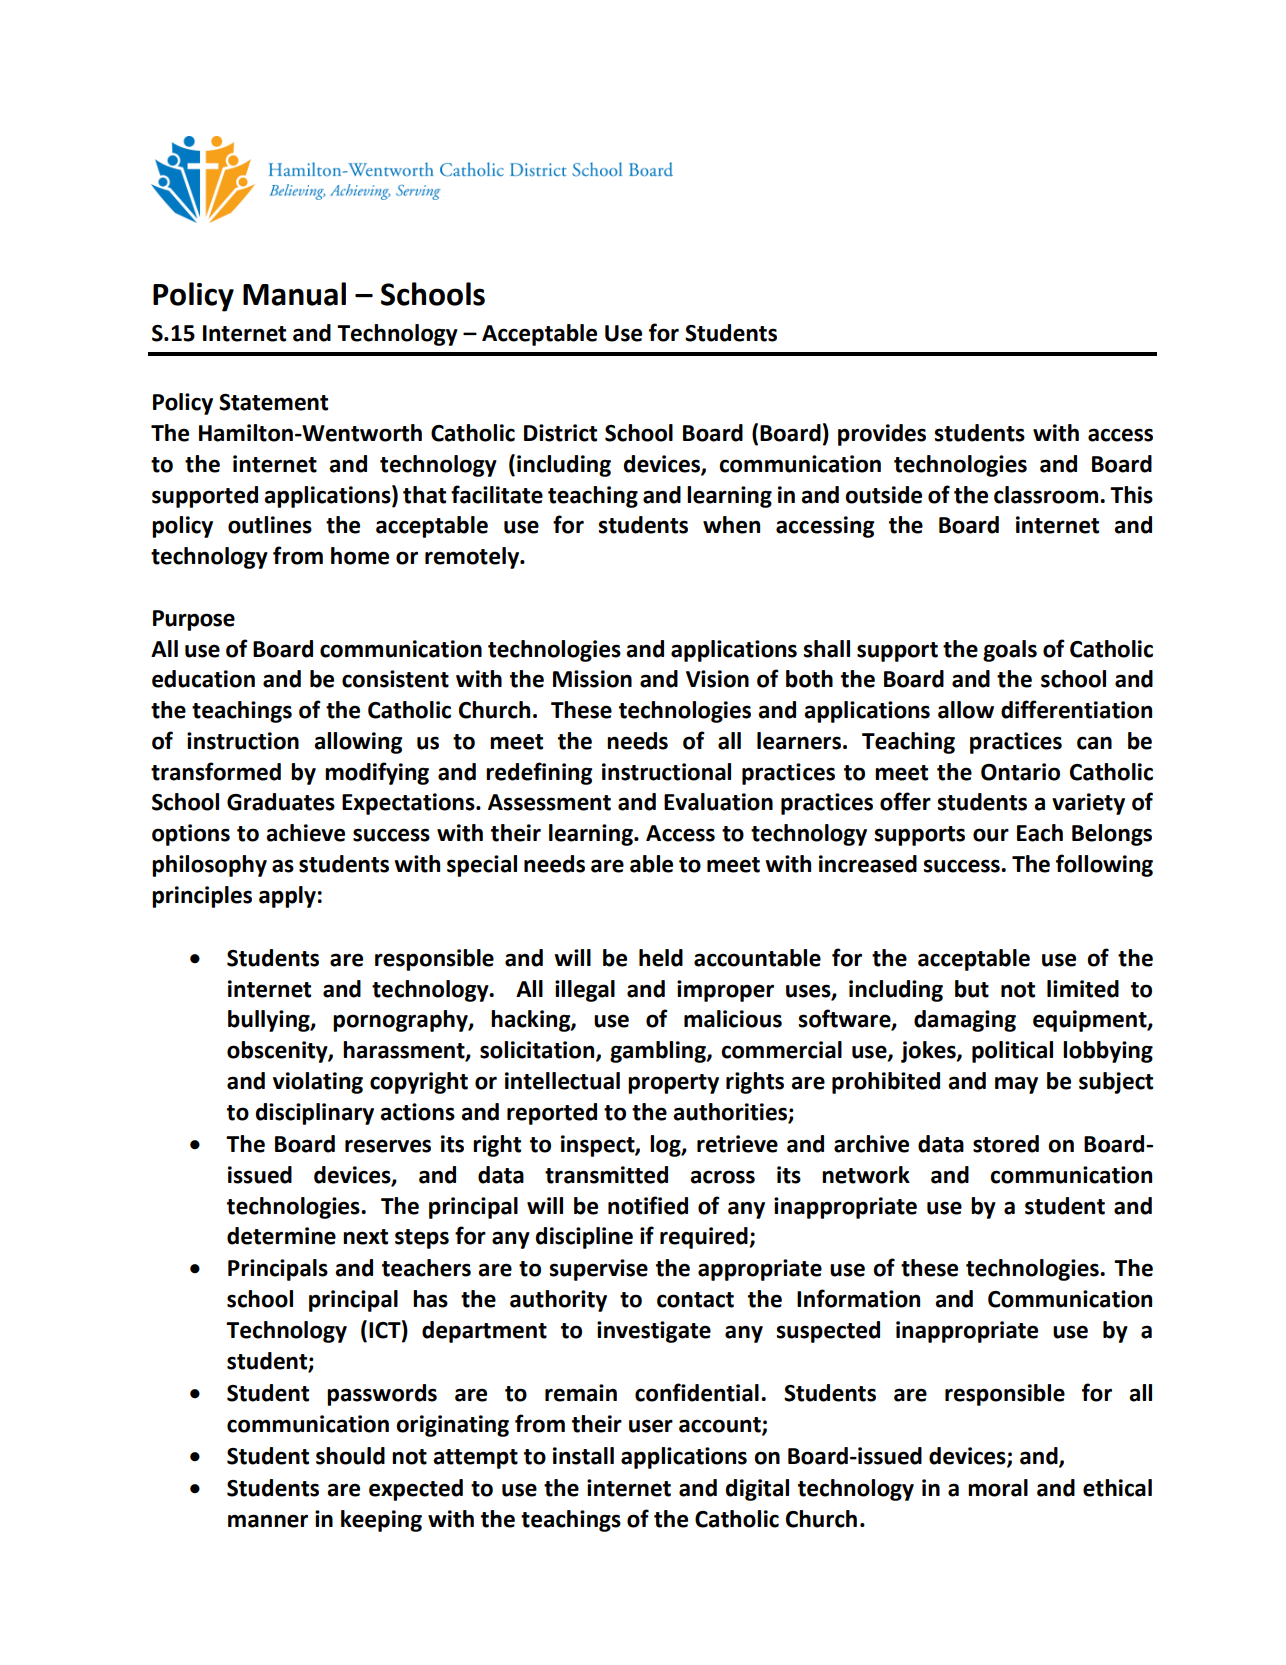 The image size is (1286, 1665). What do you see at coordinates (350, 1456) in the screenshot?
I see `should` at bounding box center [350, 1456].
